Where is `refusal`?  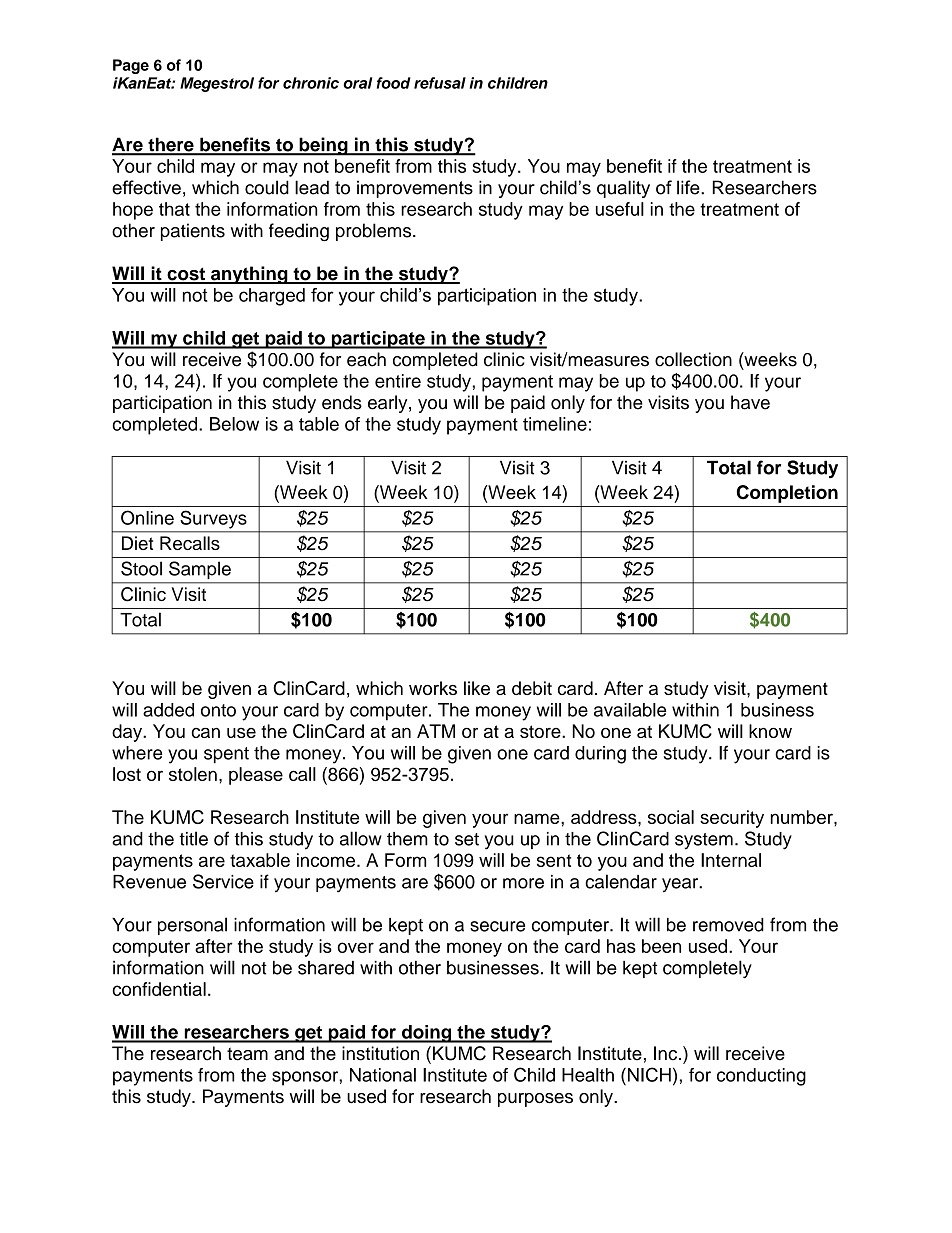
refusal is located at coordinates (440, 83).
